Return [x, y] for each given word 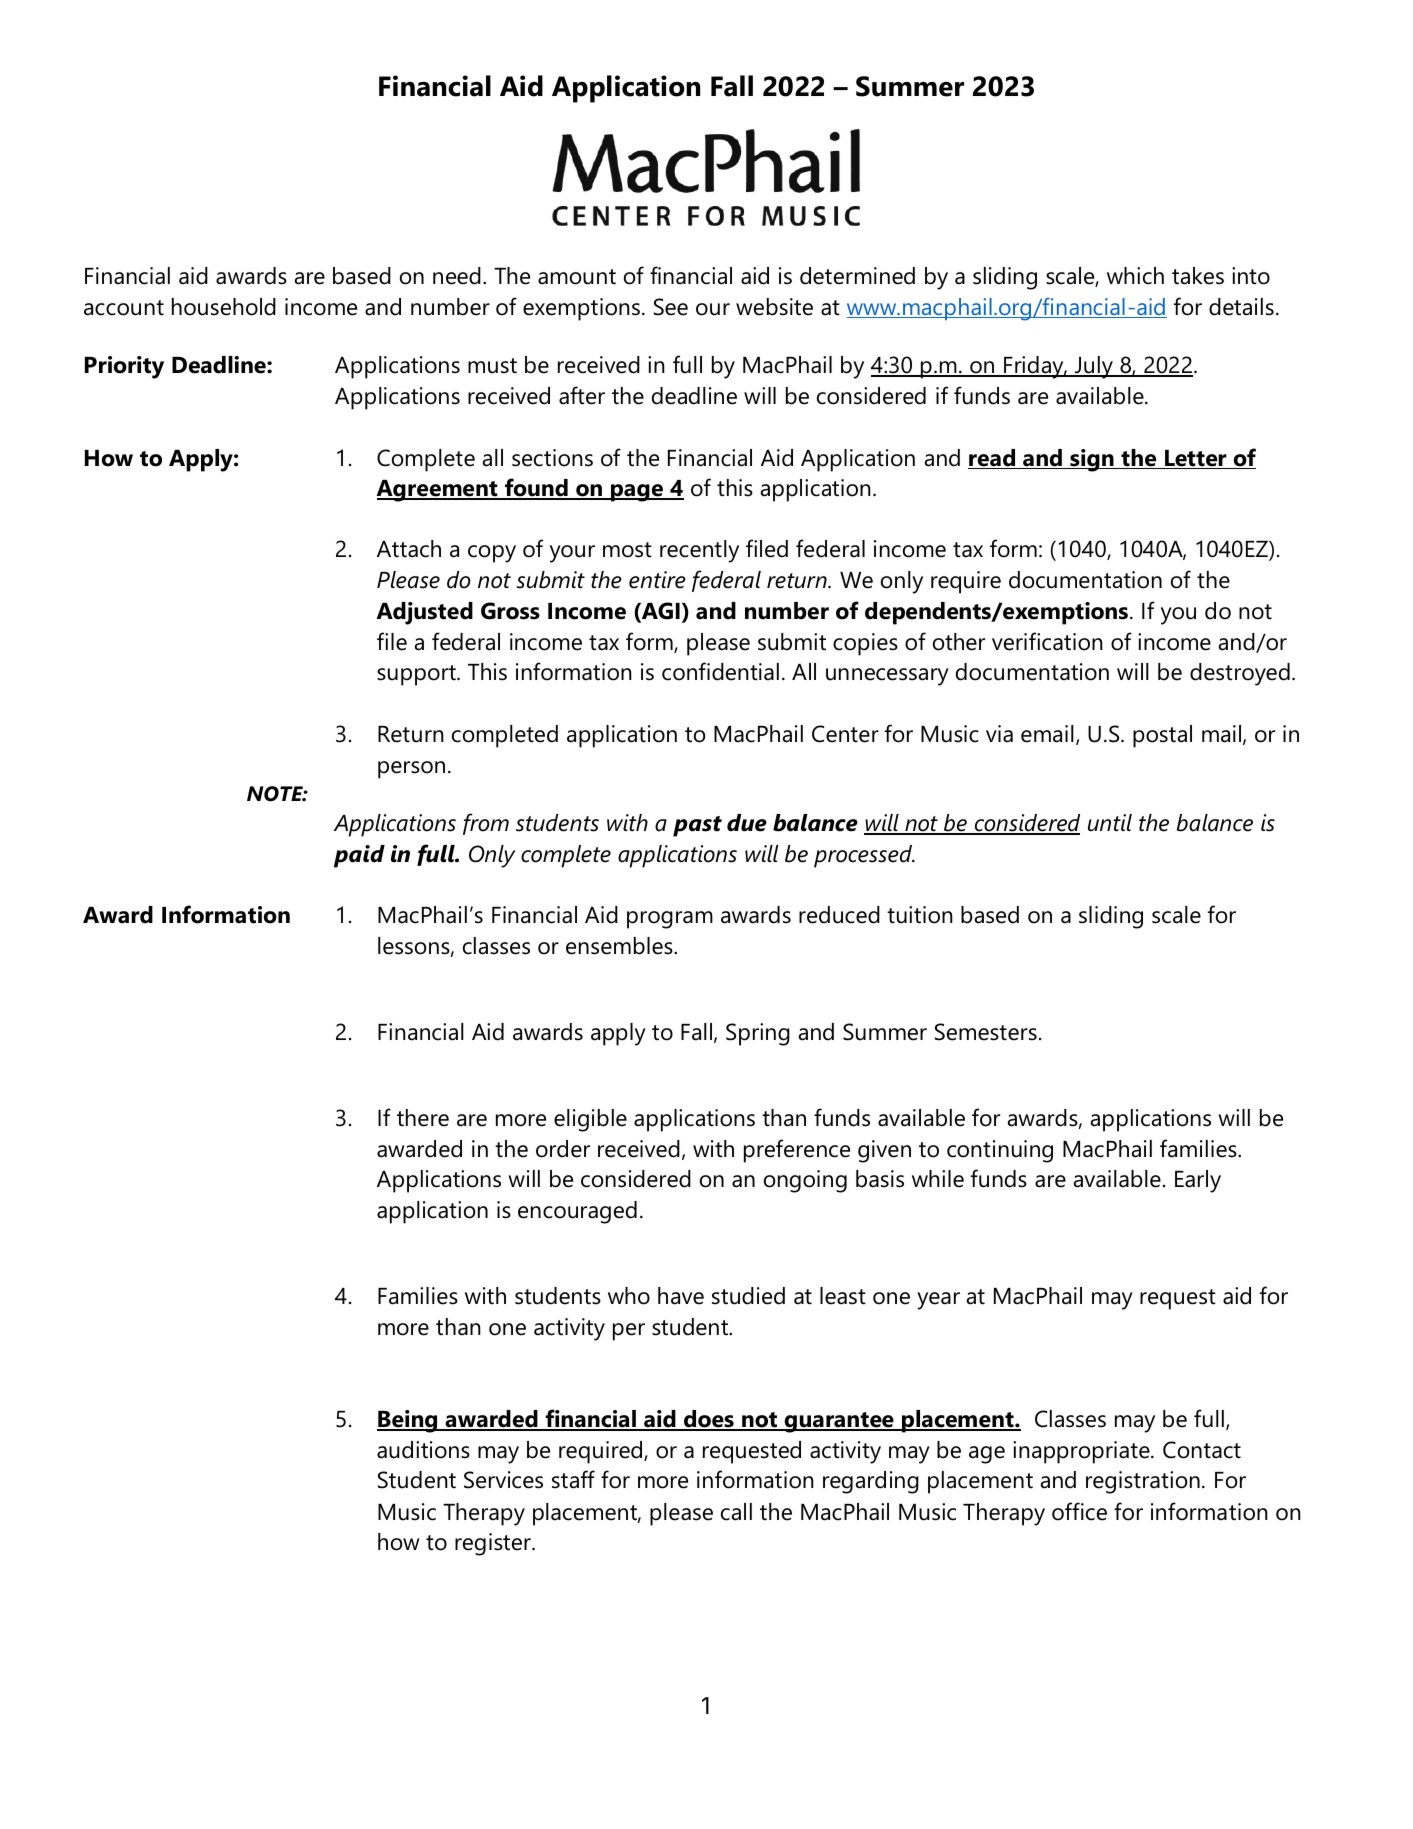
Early [1198, 1181]
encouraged [577, 1212]
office [1079, 1511]
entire [657, 580]
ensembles [620, 946]
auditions [423, 1450]
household [224, 307]
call [736, 1512]
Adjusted [424, 613]
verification [1047, 641]
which [1135, 276]
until [1110, 823]
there [423, 1118]
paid [359, 856]
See [671, 307]
